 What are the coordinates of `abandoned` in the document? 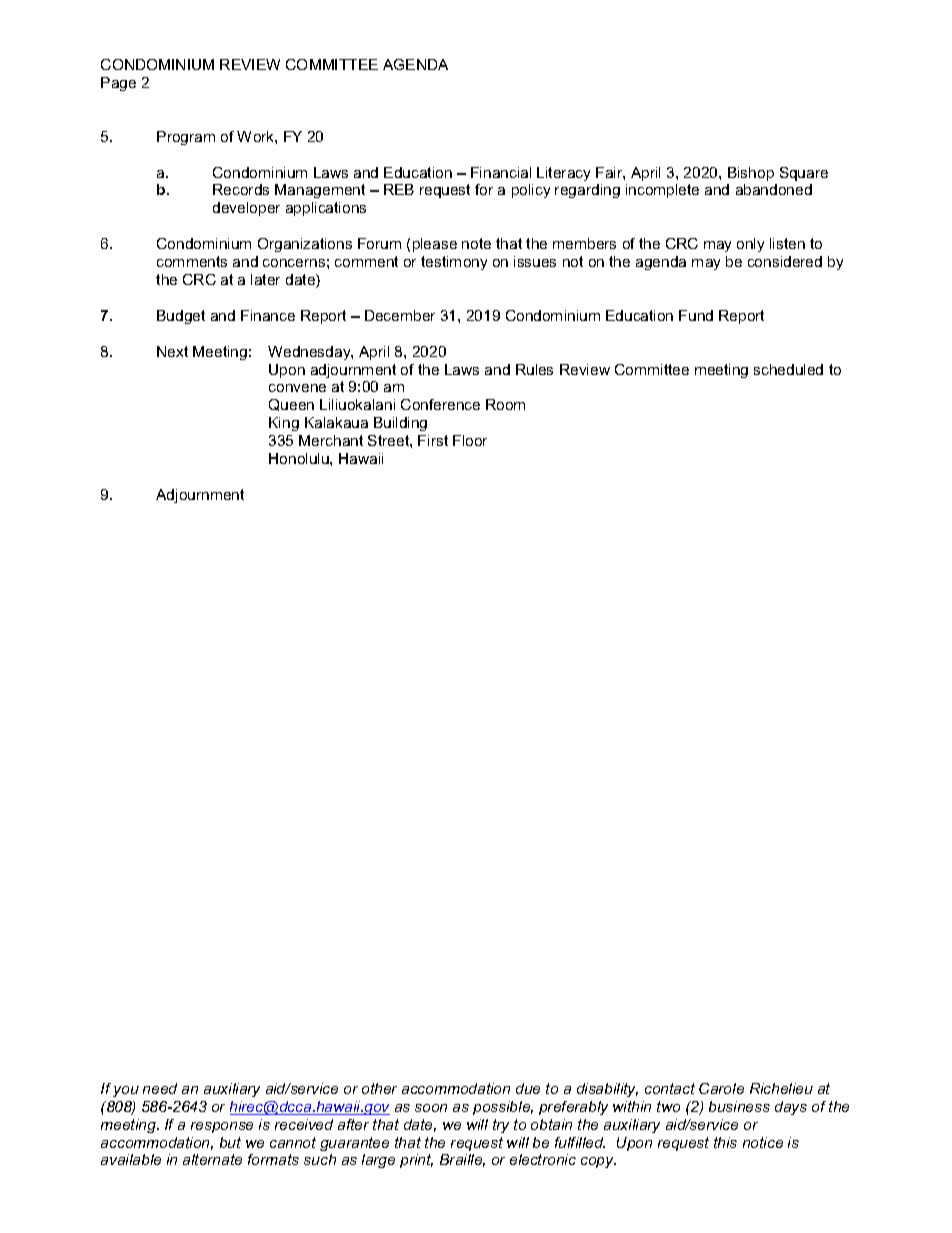 It's located at (774, 189).
